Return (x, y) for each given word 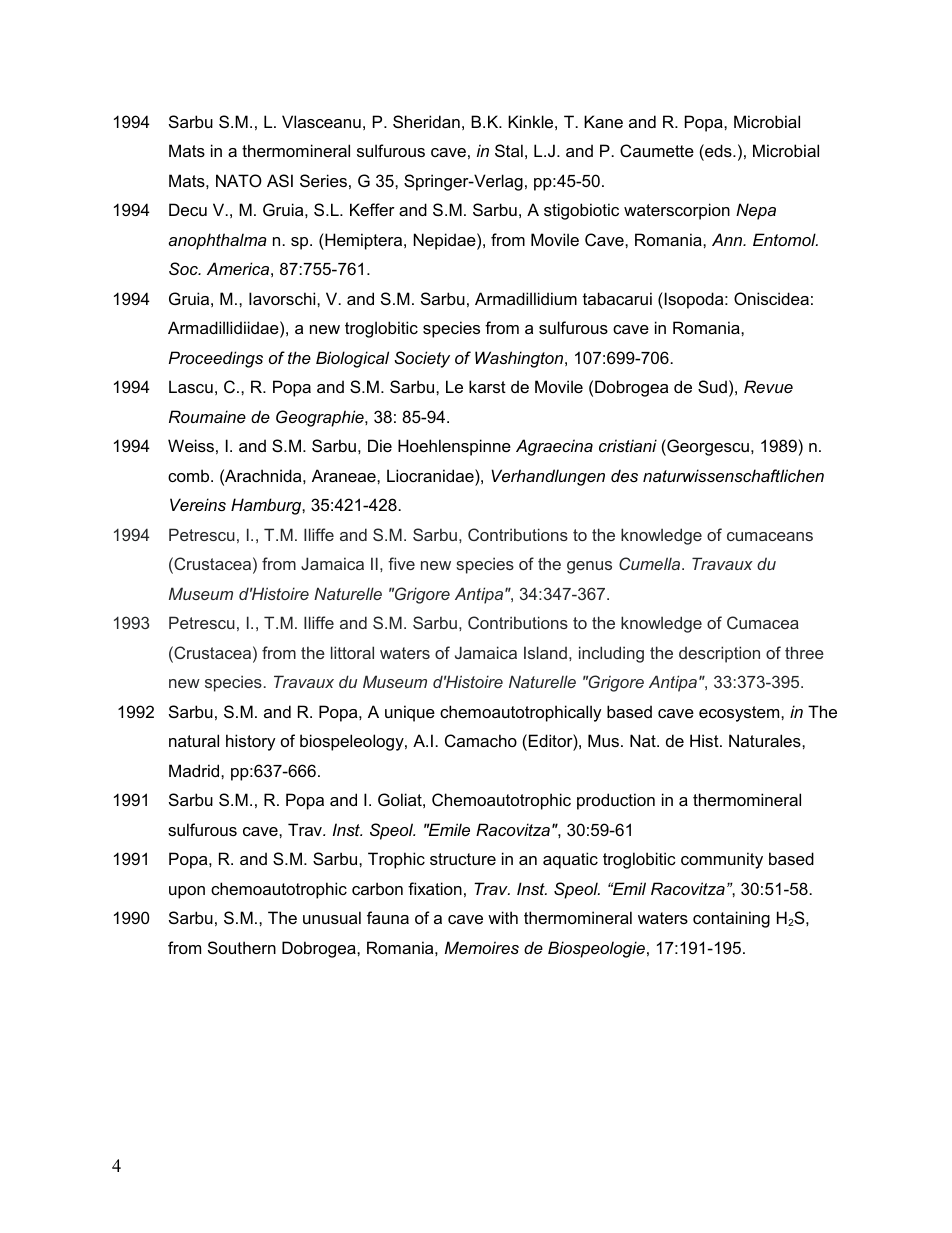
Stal (509, 150)
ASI (280, 180)
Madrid (195, 770)
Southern (242, 947)
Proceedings (216, 359)
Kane (603, 121)
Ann (728, 239)
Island (545, 652)
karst (487, 386)
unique (410, 713)
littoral (352, 652)
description (719, 654)
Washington (520, 359)
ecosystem (740, 714)
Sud (712, 386)
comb (190, 475)
